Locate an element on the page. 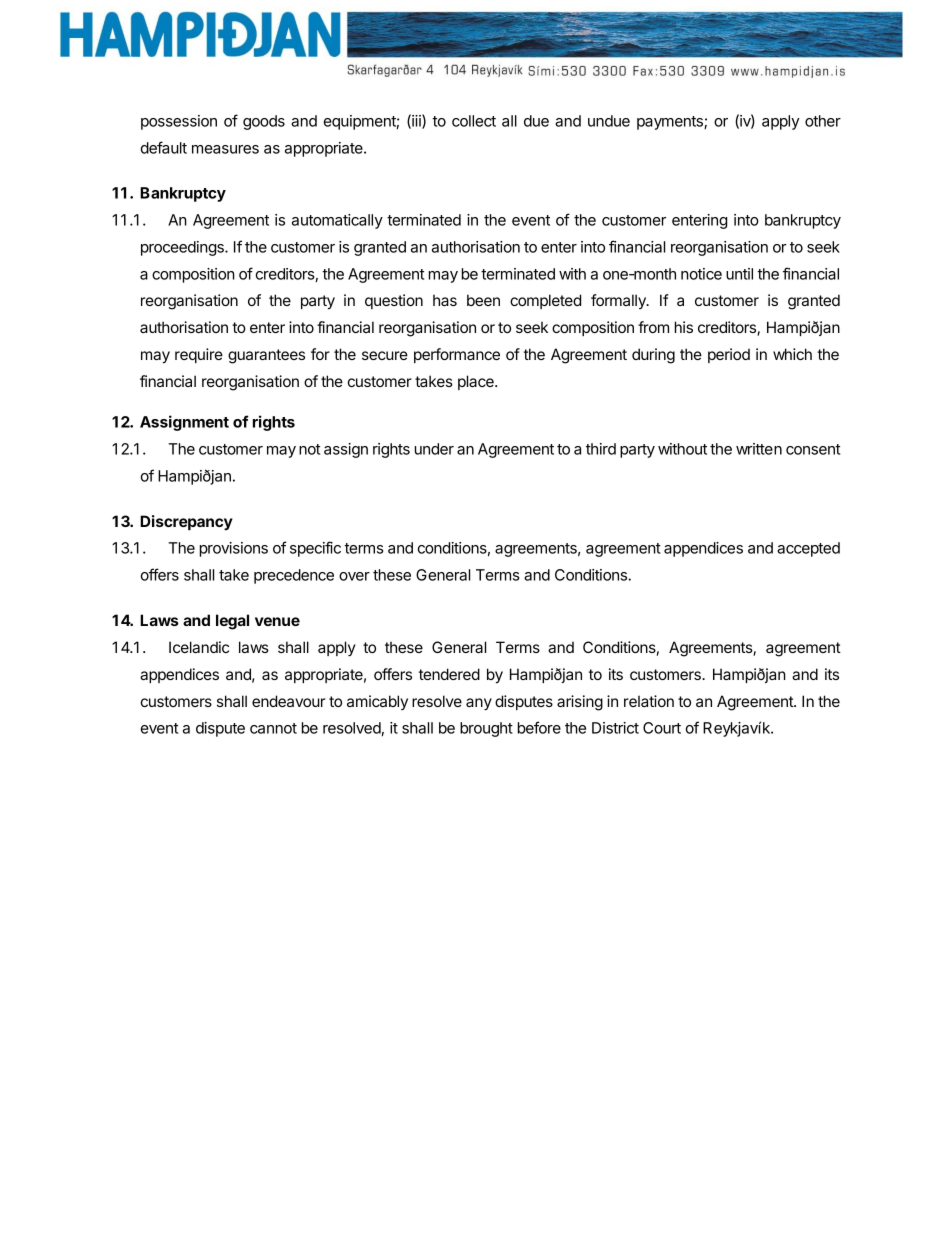 This image has width=952, height=1233. payments is located at coordinates (671, 123).
